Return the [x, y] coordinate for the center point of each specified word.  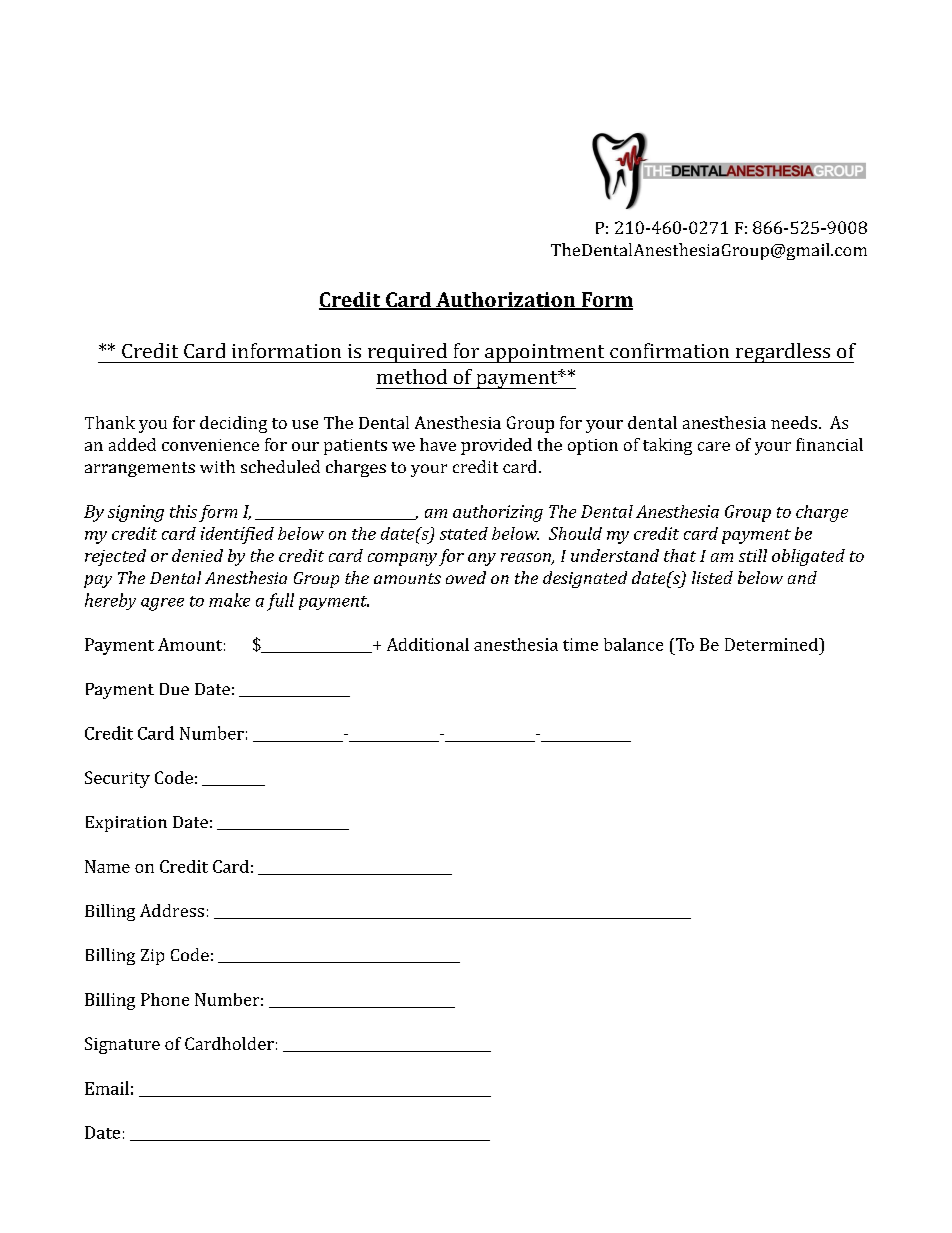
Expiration [126, 824]
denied [197, 555]
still [753, 555]
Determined [772, 644]
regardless [782, 353]
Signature [122, 1045]
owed [466, 577]
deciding [233, 424]
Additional [428, 644]
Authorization [506, 301]
